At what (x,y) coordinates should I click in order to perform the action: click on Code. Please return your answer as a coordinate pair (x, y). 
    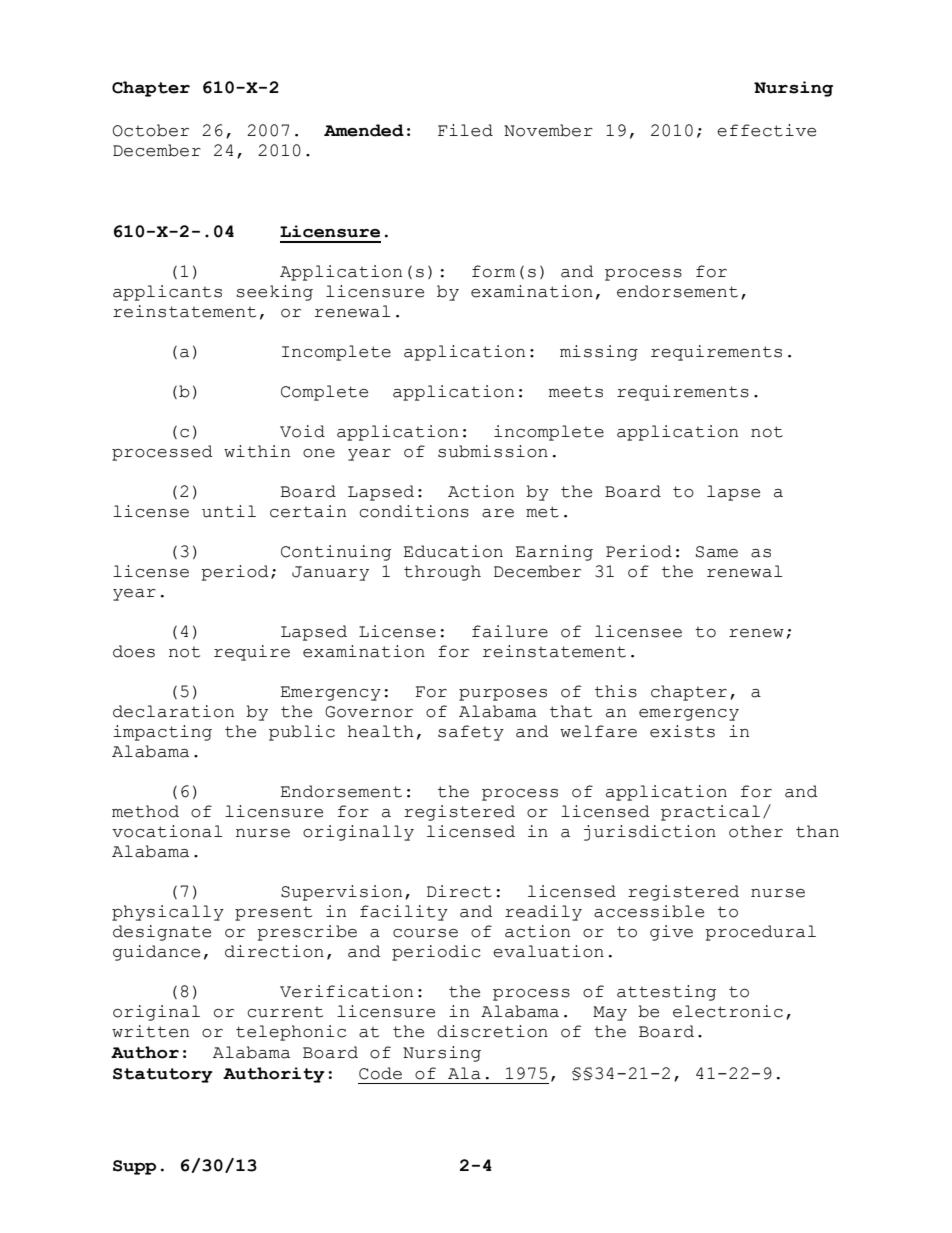
    Looking at the image, I should click on (380, 1073).
